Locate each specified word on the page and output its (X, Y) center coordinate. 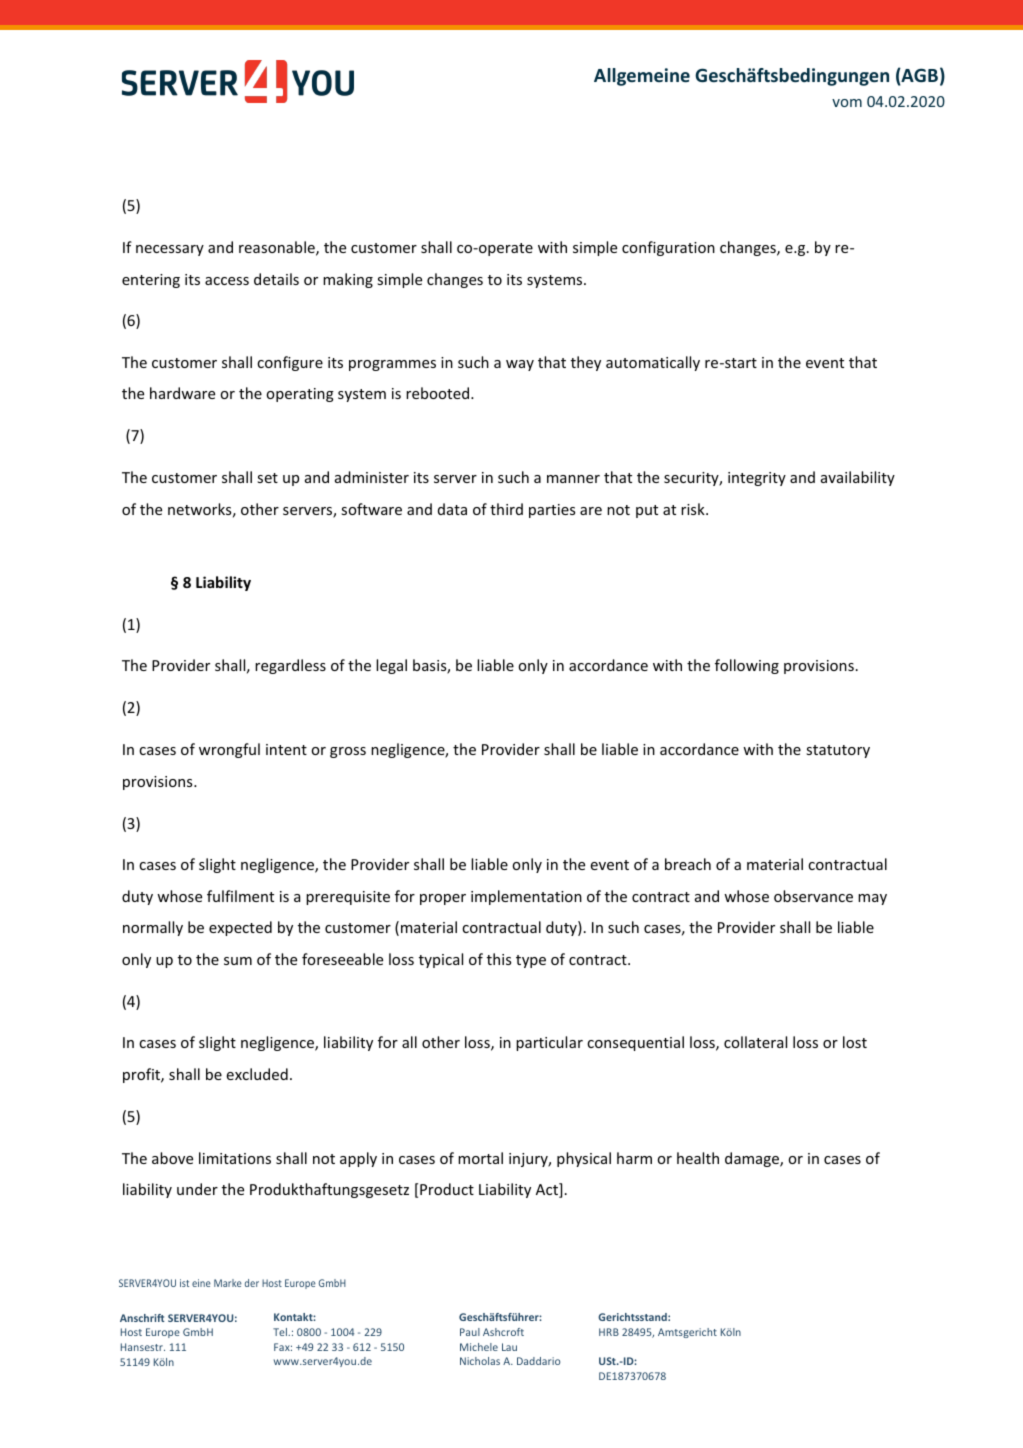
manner (573, 479)
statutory (838, 751)
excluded (257, 1074)
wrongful (229, 750)
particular (549, 1043)
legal (391, 666)
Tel (281, 1332)
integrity (757, 479)
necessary (170, 250)
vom (847, 103)
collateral (755, 1042)
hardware (182, 393)
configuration (668, 248)
